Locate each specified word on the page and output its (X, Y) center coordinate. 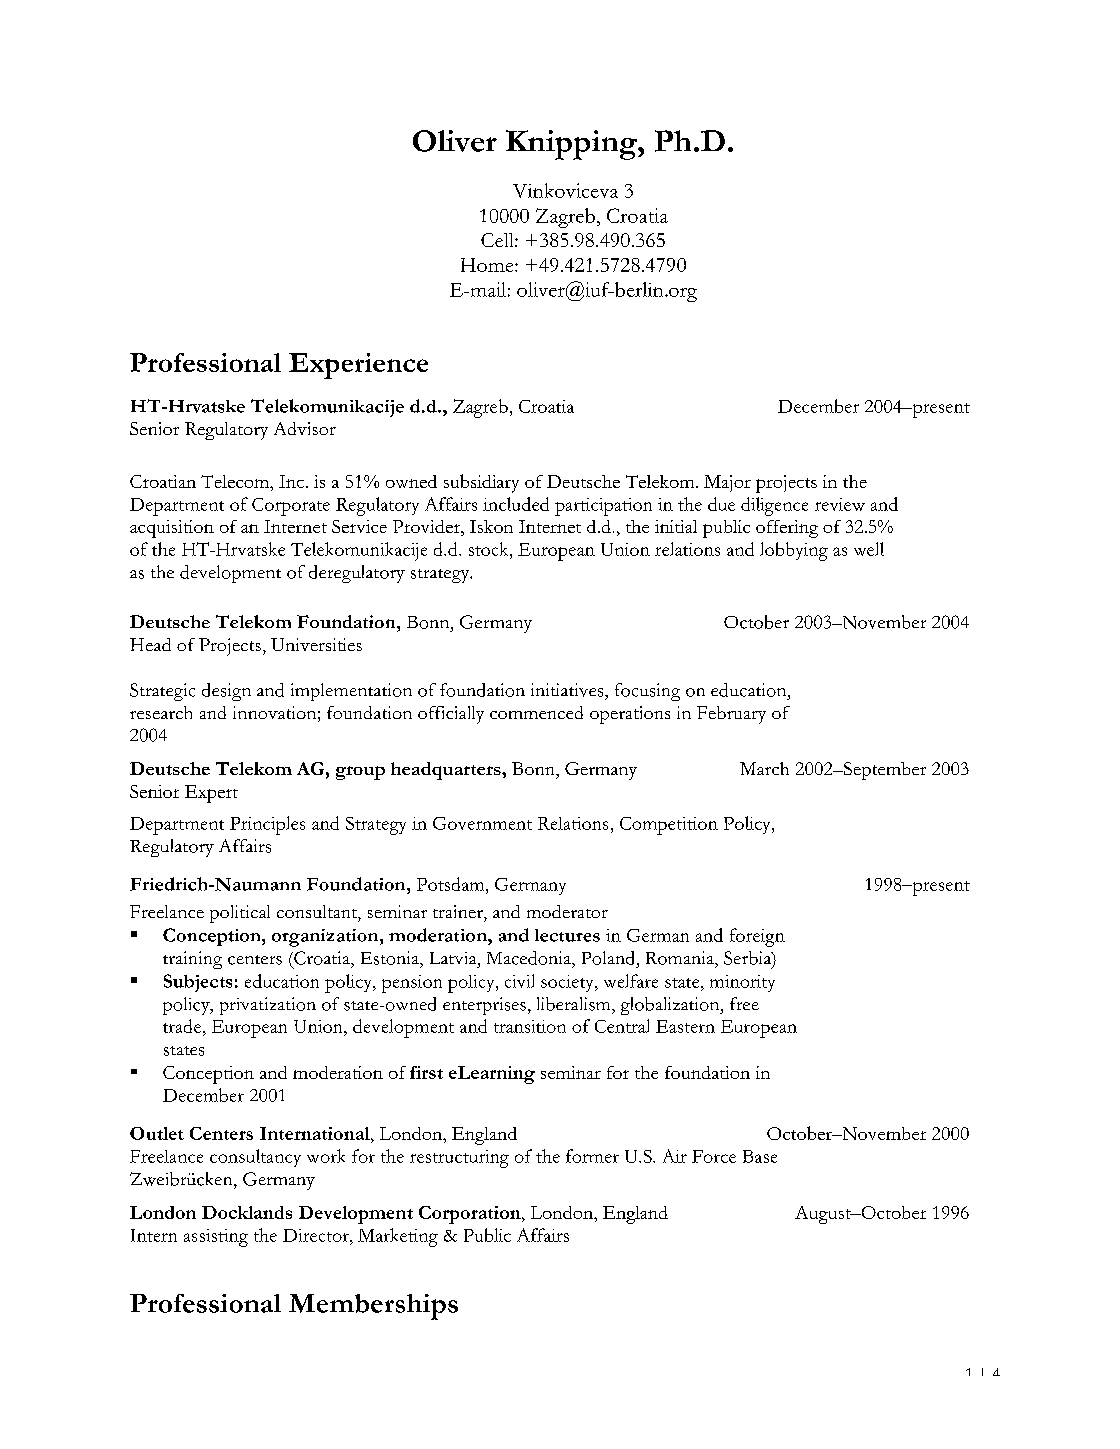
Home (488, 265)
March (764, 768)
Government (482, 823)
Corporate (291, 507)
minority (742, 983)
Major (727, 483)
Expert (211, 794)
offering (787, 529)
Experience (358, 366)
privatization (268, 1006)
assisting (216, 1238)
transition (530, 1026)
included (516, 504)
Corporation (471, 1215)
